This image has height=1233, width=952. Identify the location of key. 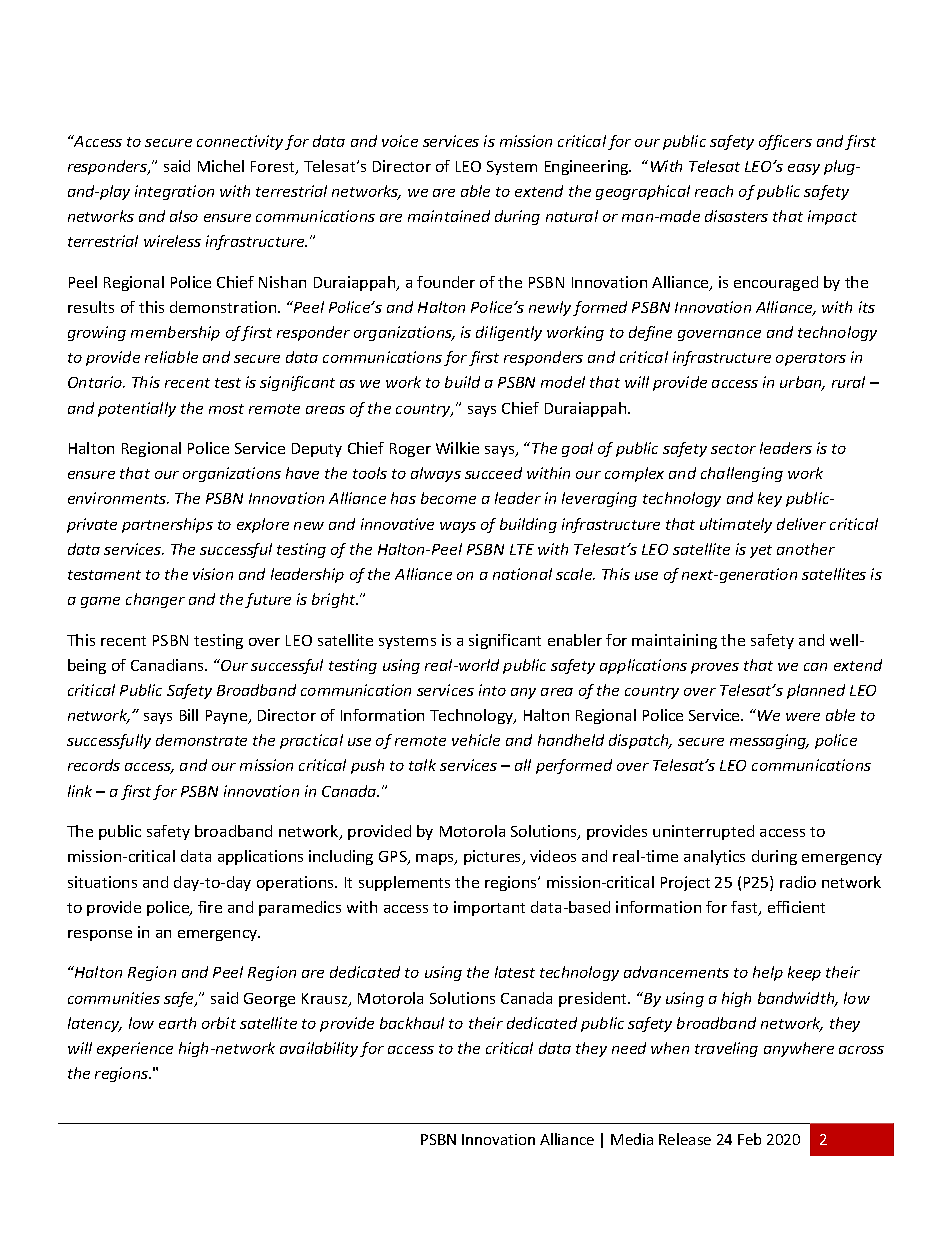
(770, 499).
